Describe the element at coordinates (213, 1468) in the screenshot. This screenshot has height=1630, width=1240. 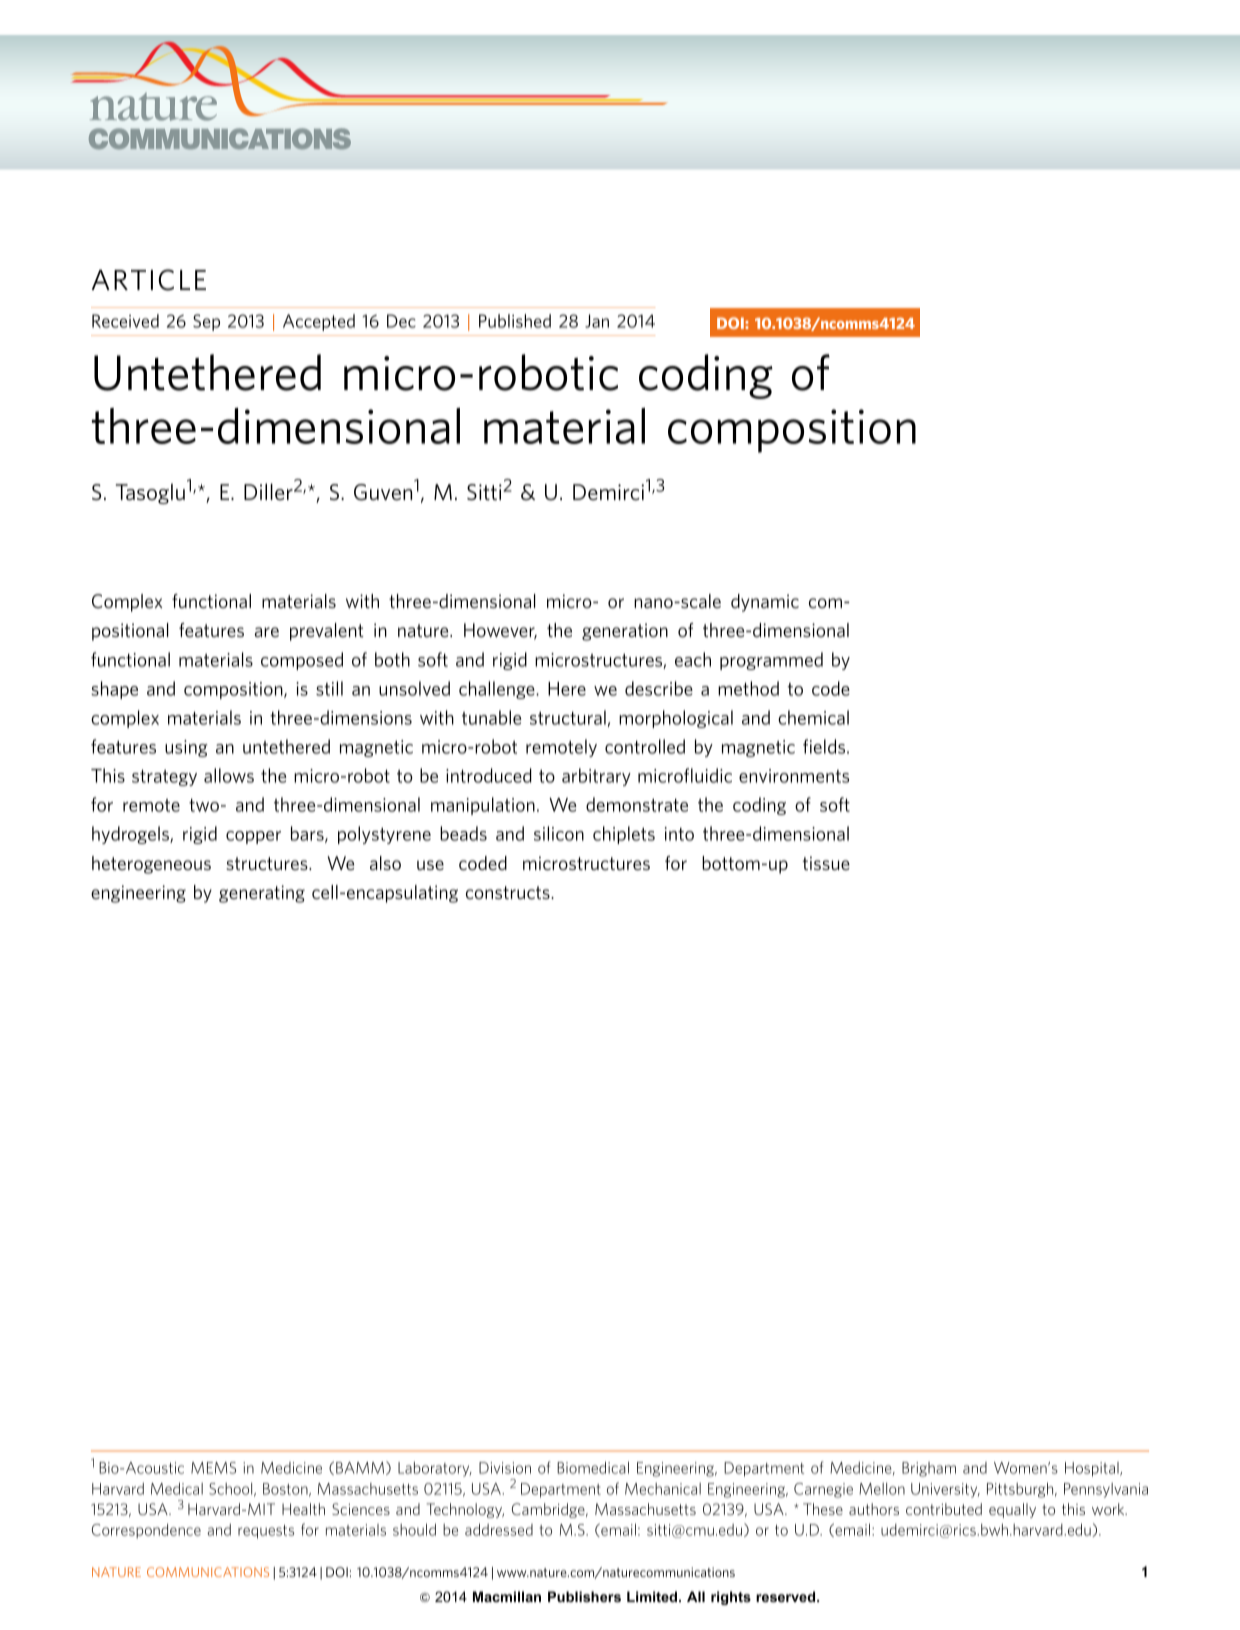
I see `MEMS` at that location.
